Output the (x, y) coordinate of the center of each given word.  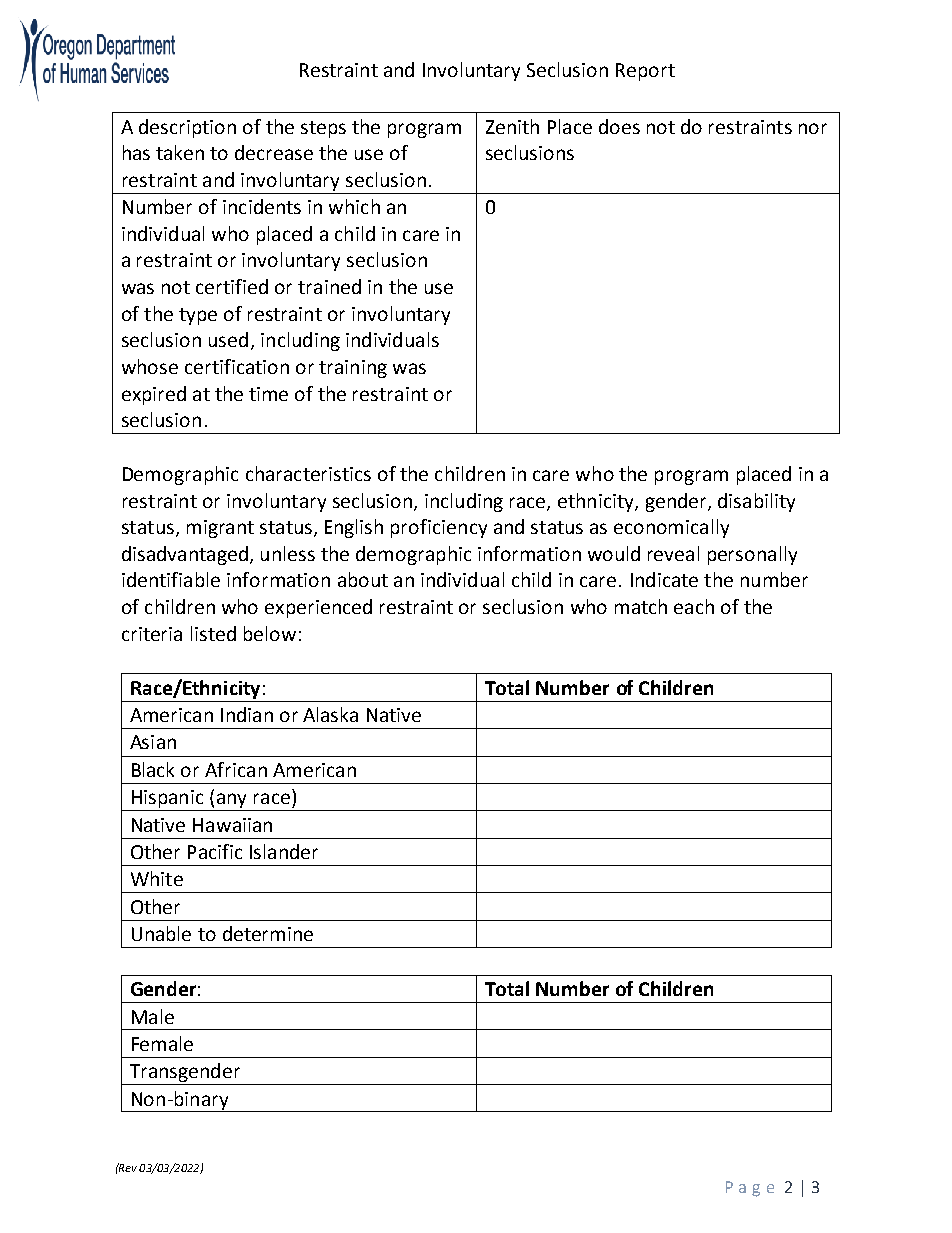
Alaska (330, 714)
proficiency (439, 528)
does (619, 126)
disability (756, 502)
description (187, 128)
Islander (284, 851)
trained (329, 286)
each (694, 606)
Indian (247, 714)
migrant (220, 529)
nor (813, 128)
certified (232, 286)
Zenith (512, 126)
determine (268, 933)
